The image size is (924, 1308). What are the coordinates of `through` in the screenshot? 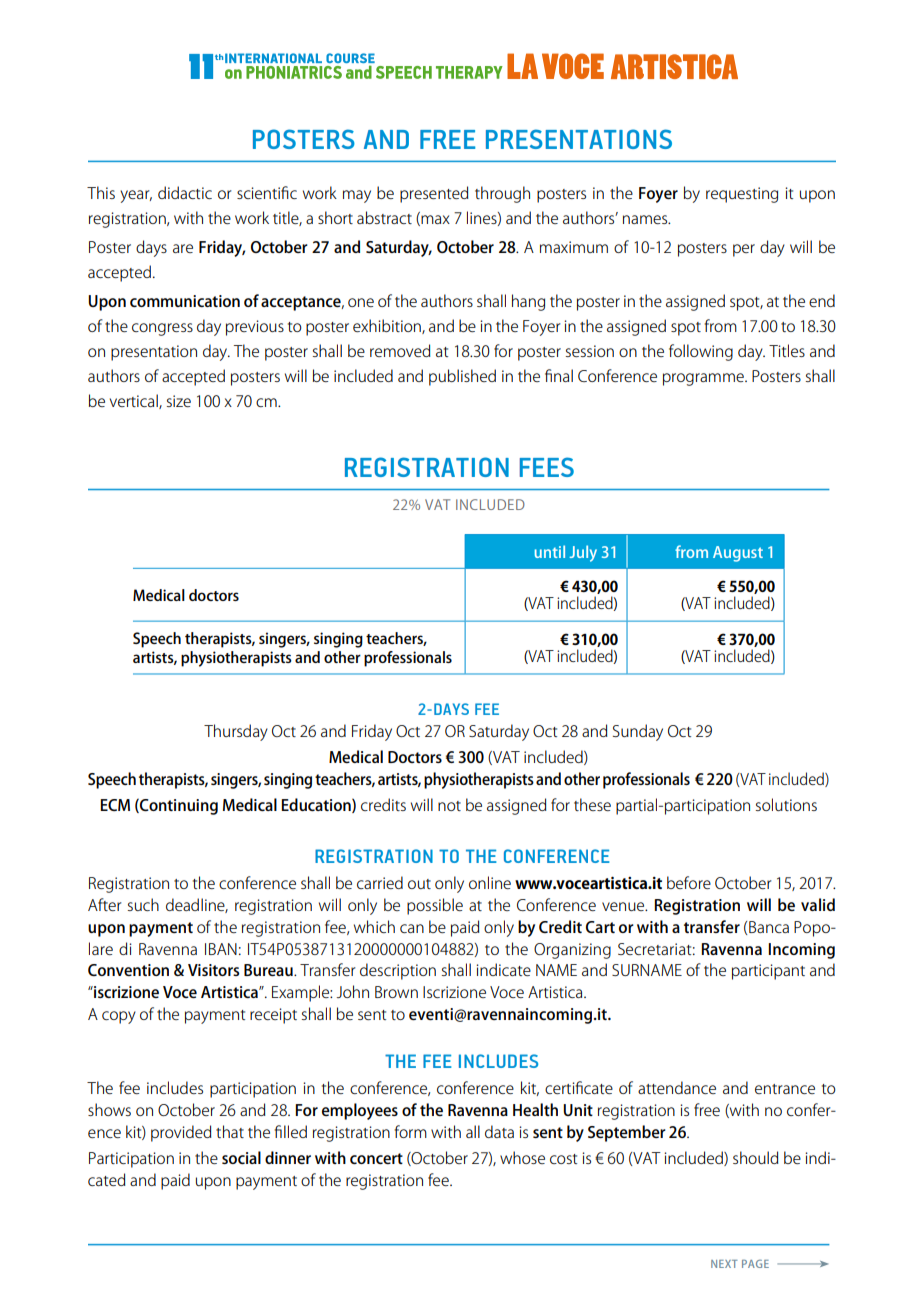 It's located at (502, 194).
